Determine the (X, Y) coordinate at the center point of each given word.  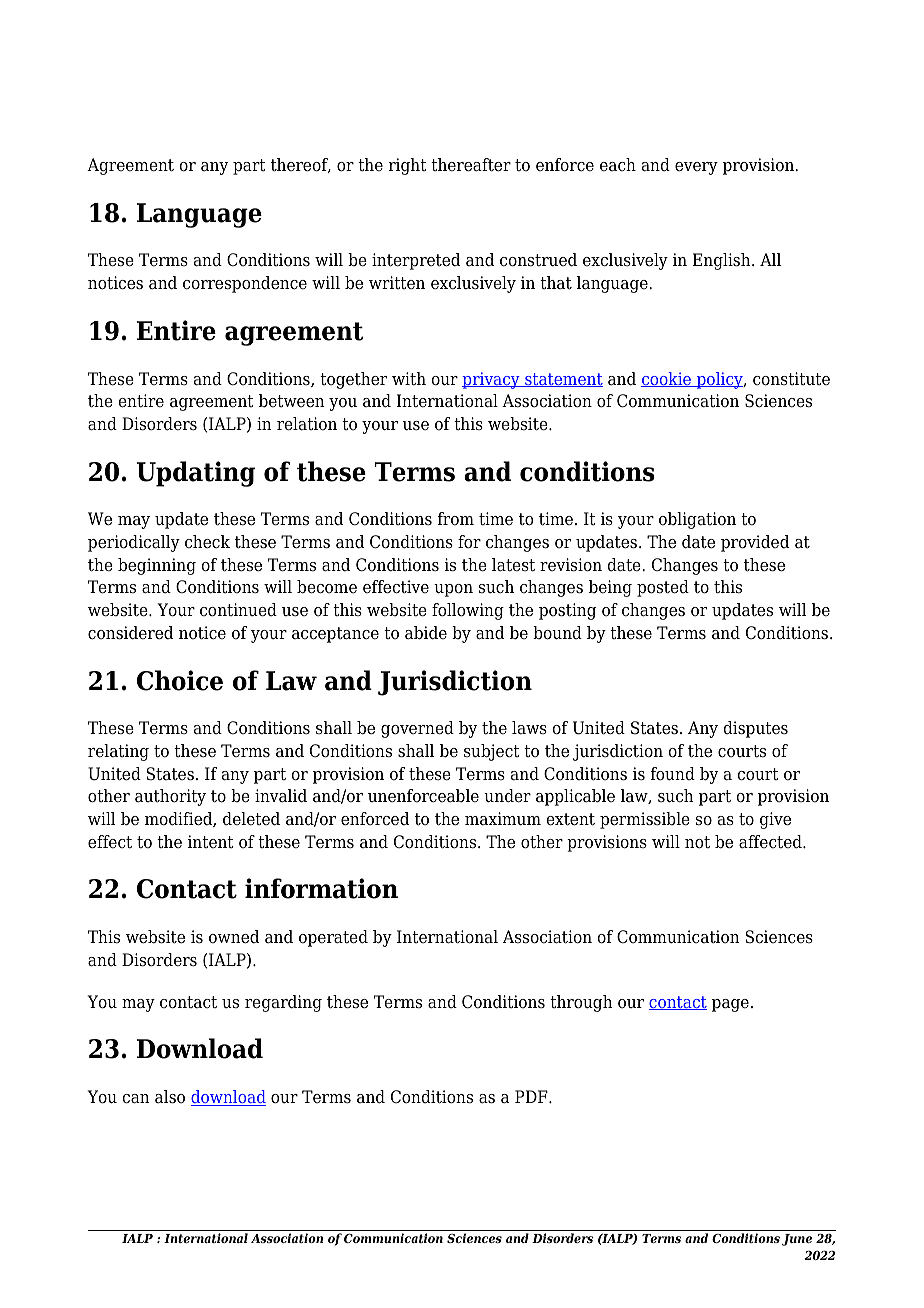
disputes (755, 729)
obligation (697, 520)
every (696, 168)
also (170, 1097)
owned (234, 937)
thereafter (471, 165)
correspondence (245, 284)
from (456, 519)
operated (333, 938)
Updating (196, 474)
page (730, 1005)
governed (417, 729)
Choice (180, 680)
